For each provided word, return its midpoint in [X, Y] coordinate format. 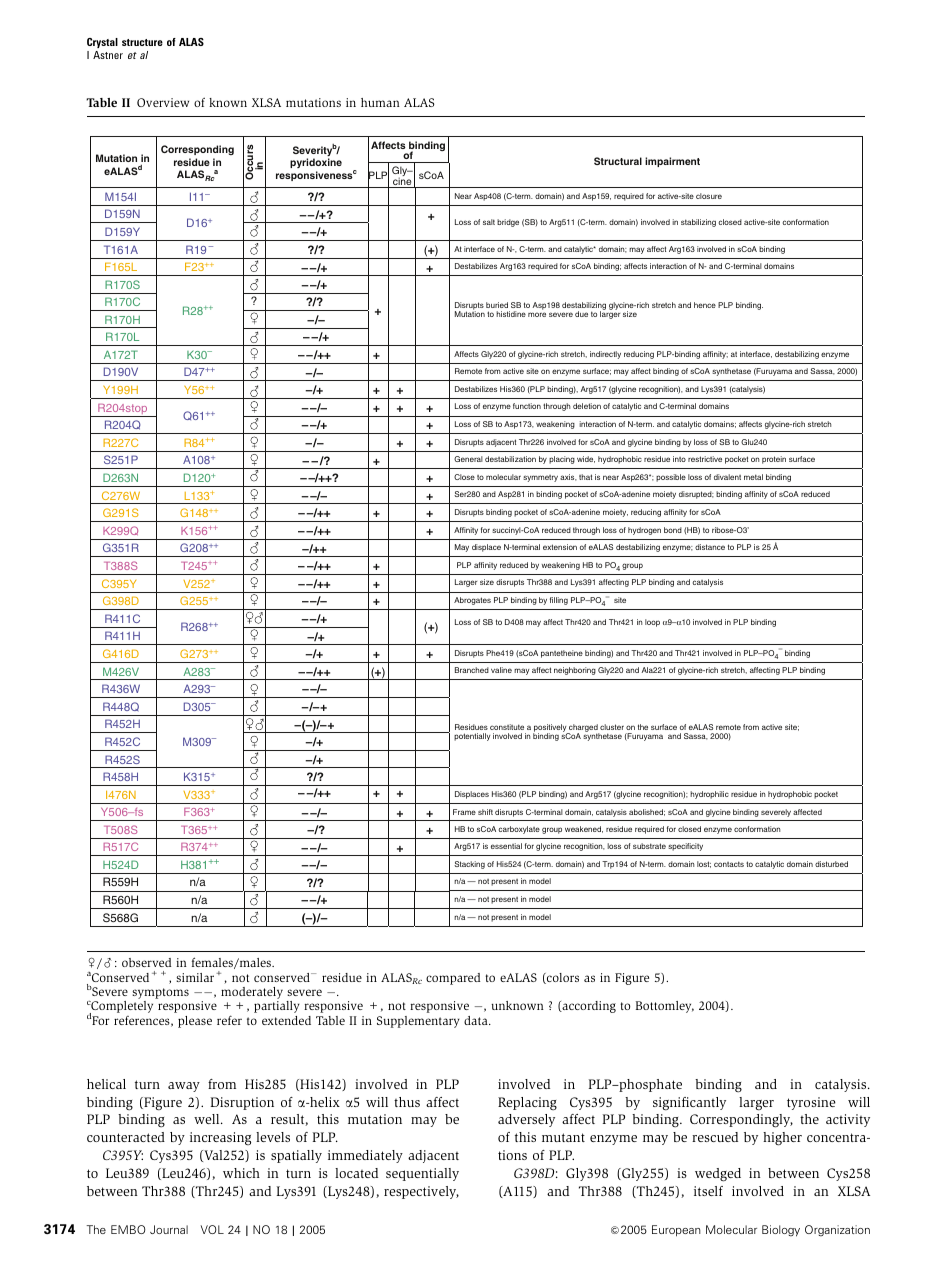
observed [146, 962]
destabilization [510, 459]
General [468, 459]
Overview [163, 102]
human [380, 102]
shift [485, 812]
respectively [421, 1192]
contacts [729, 864]
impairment [672, 162]
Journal [169, 1229]
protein [774, 460]
